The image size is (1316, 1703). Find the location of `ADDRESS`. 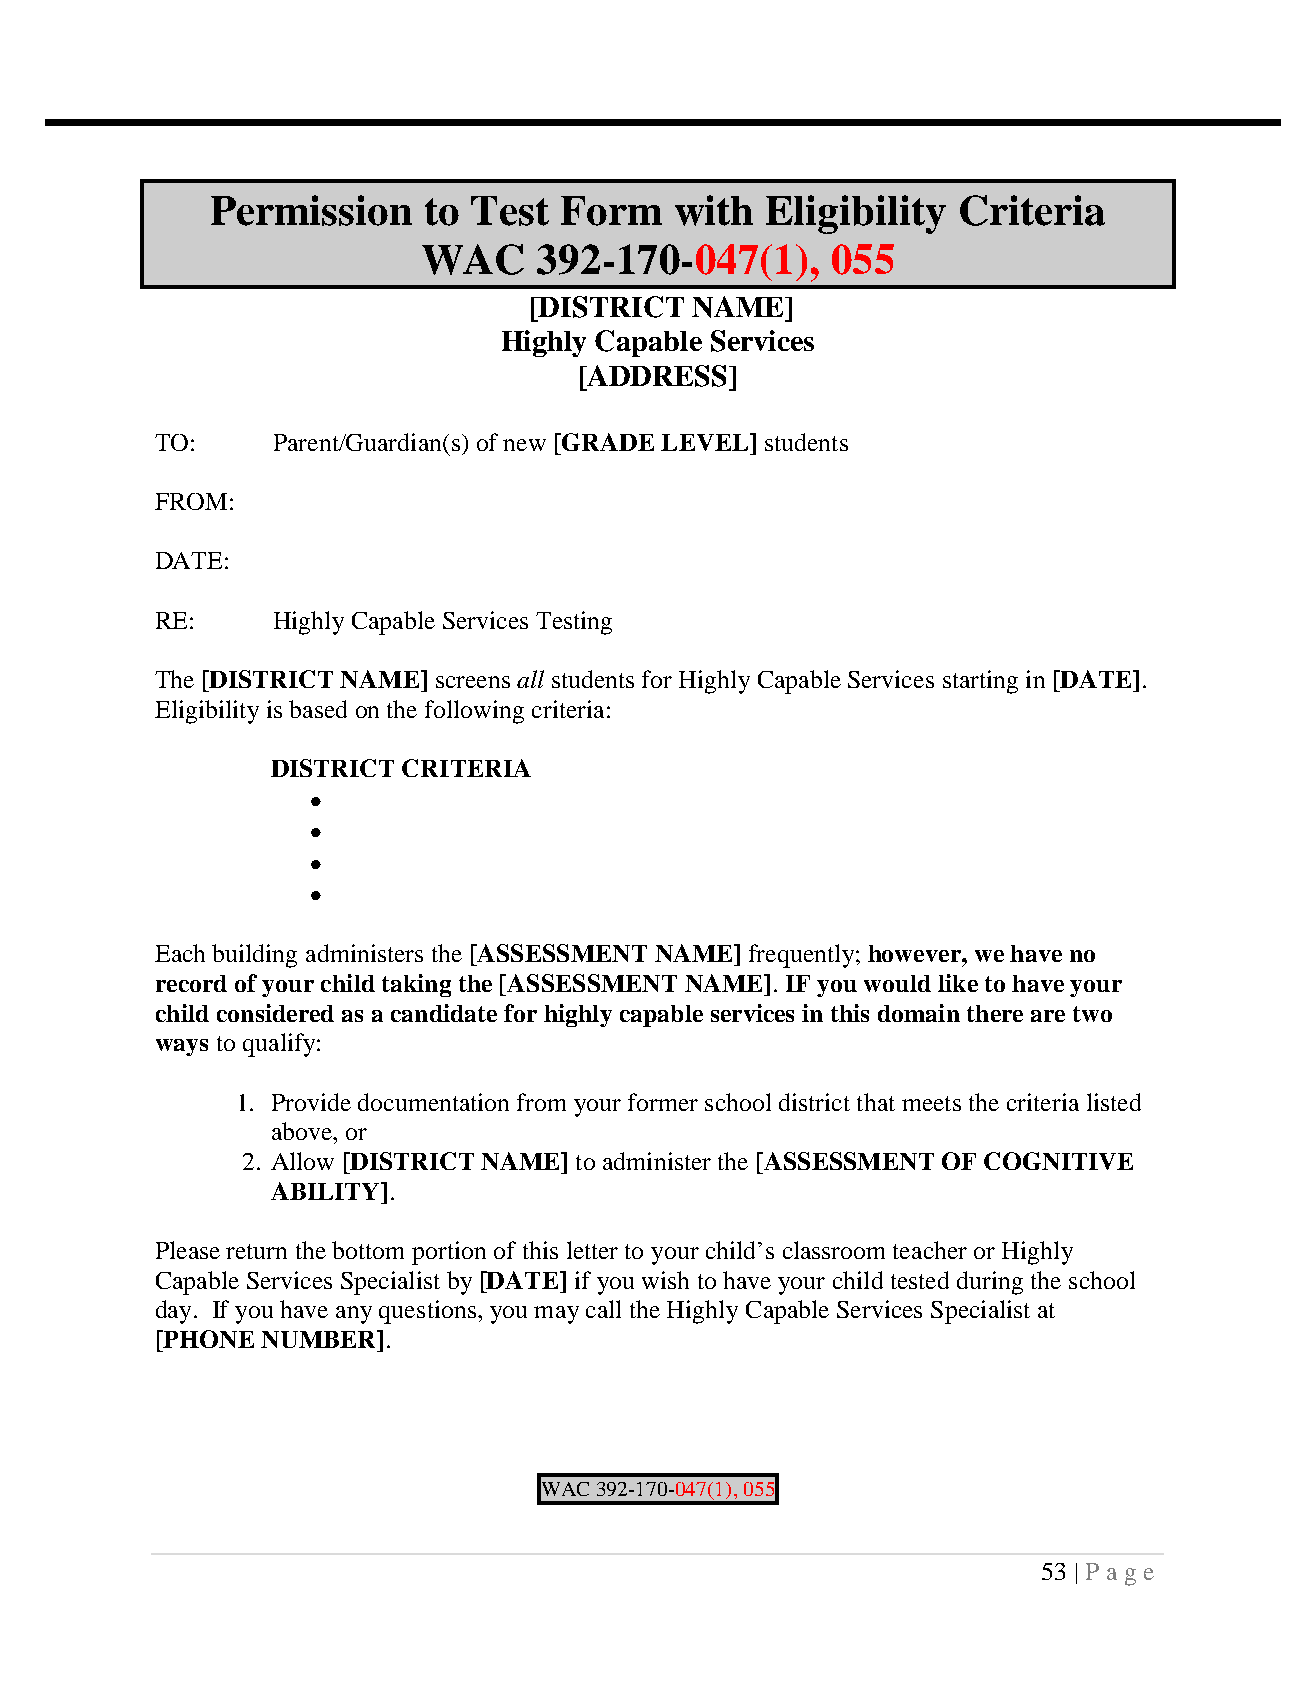

ADDRESS is located at coordinates (656, 376).
